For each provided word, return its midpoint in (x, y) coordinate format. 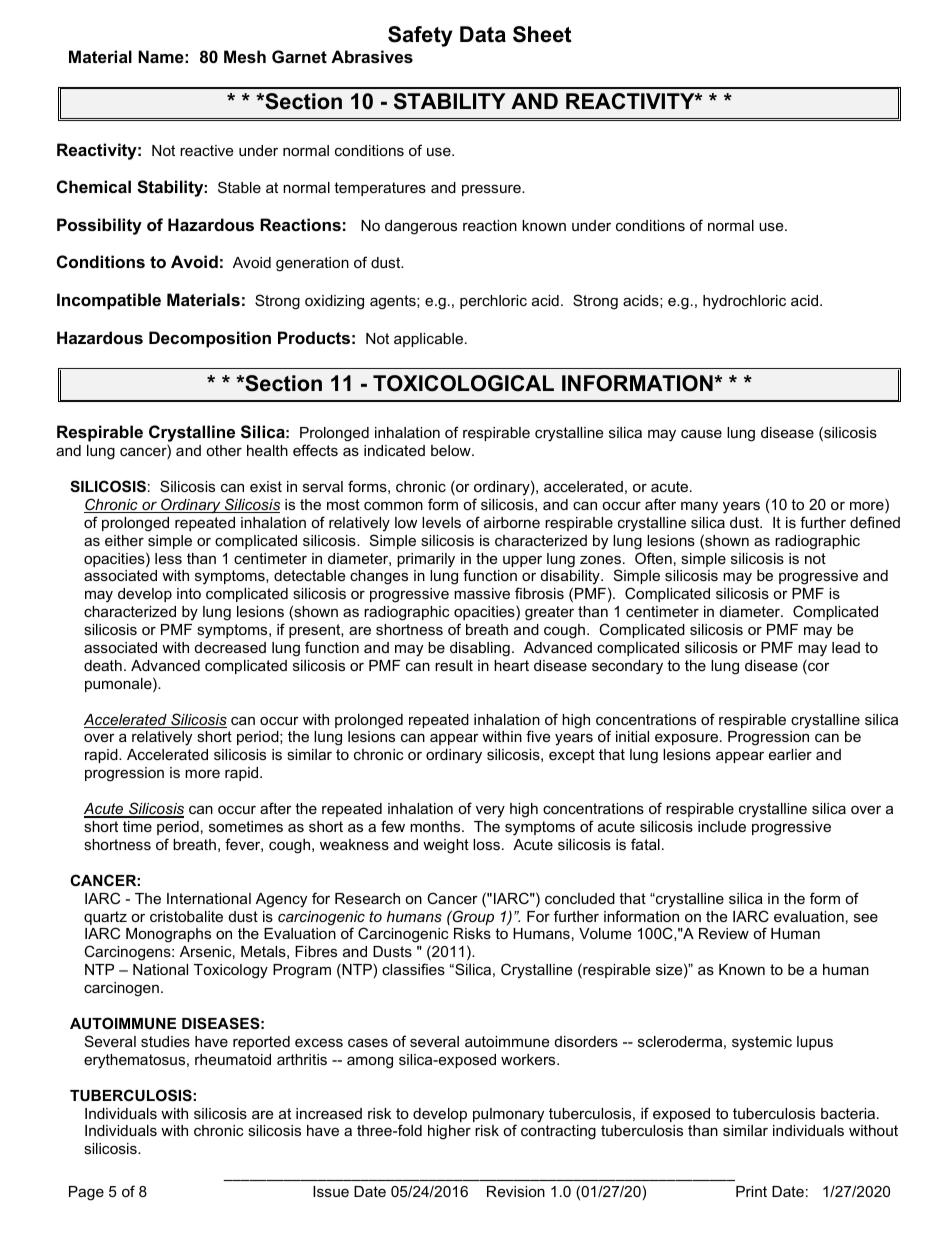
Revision (516, 1191)
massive (482, 593)
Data (483, 34)
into (189, 593)
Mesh (245, 56)
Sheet (542, 34)
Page (86, 1193)
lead (846, 647)
